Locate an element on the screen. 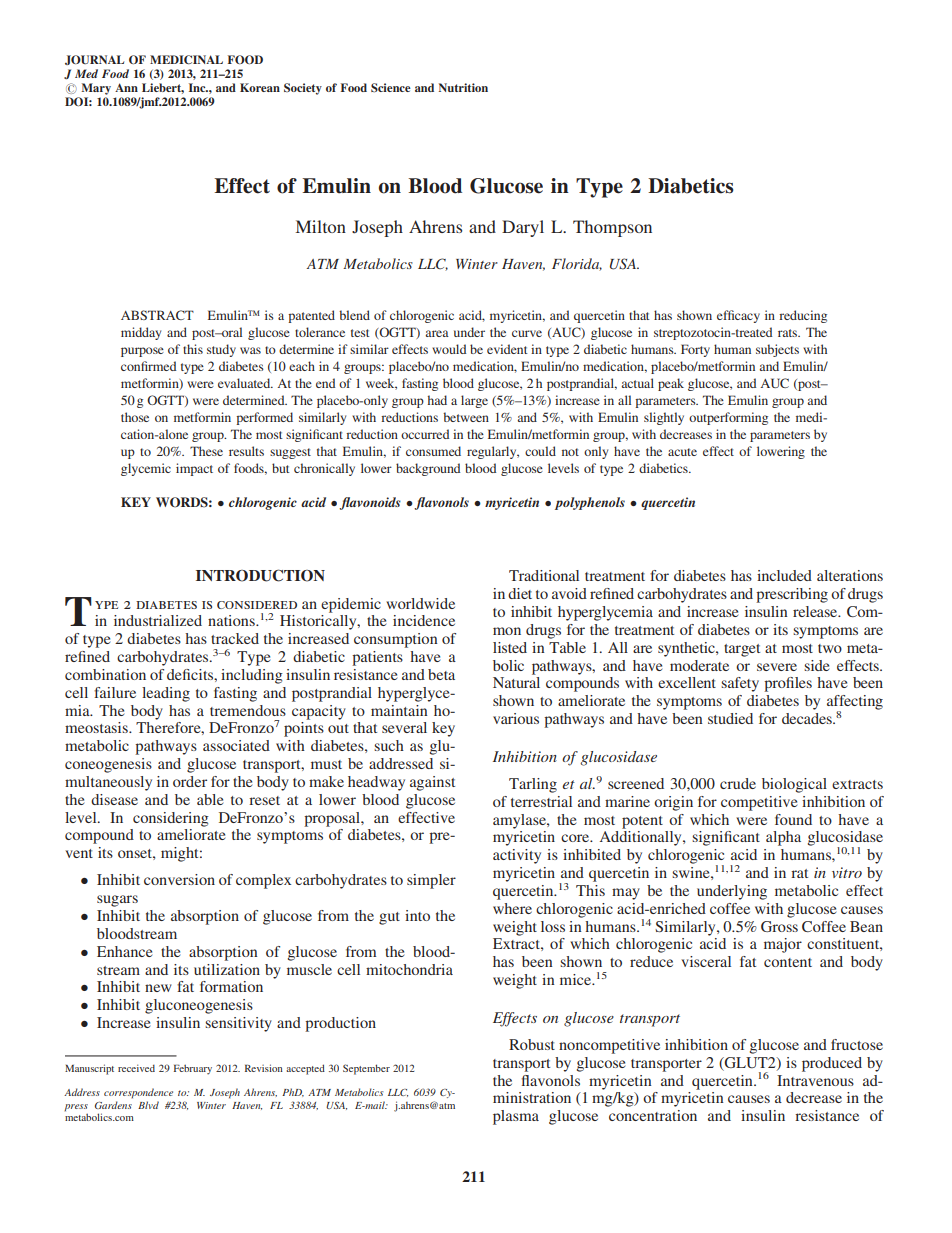 Image resolution: width=952 pixels, height=1233 pixels. Ann is located at coordinates (126, 87).
